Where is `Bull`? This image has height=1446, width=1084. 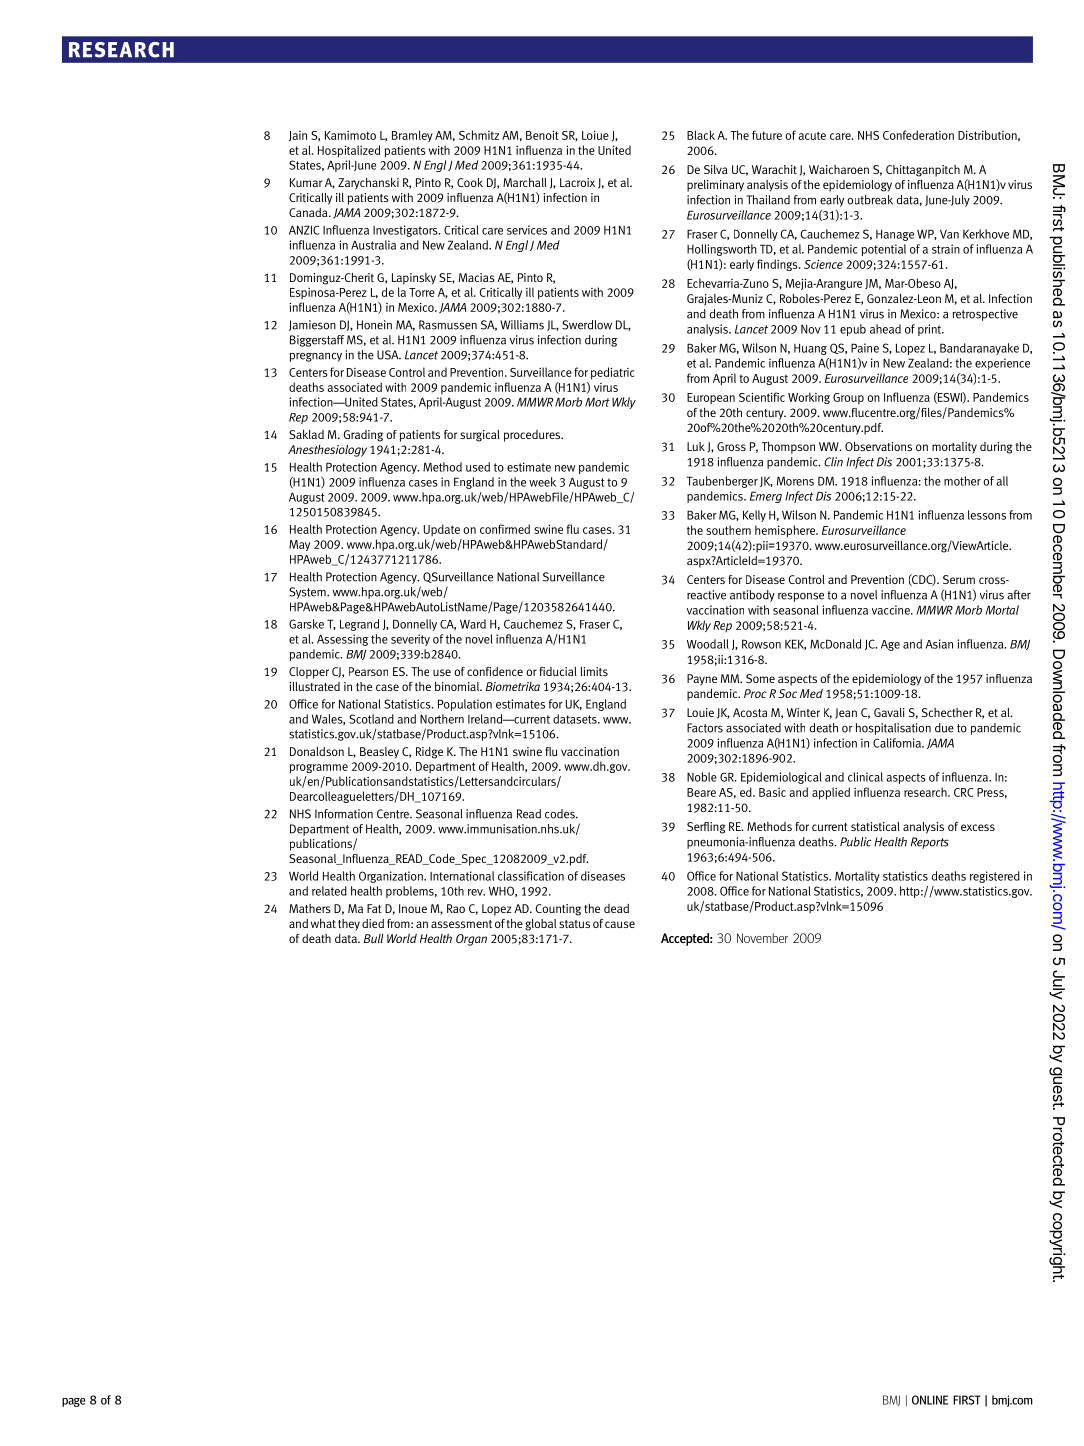
Bull is located at coordinates (373, 938).
